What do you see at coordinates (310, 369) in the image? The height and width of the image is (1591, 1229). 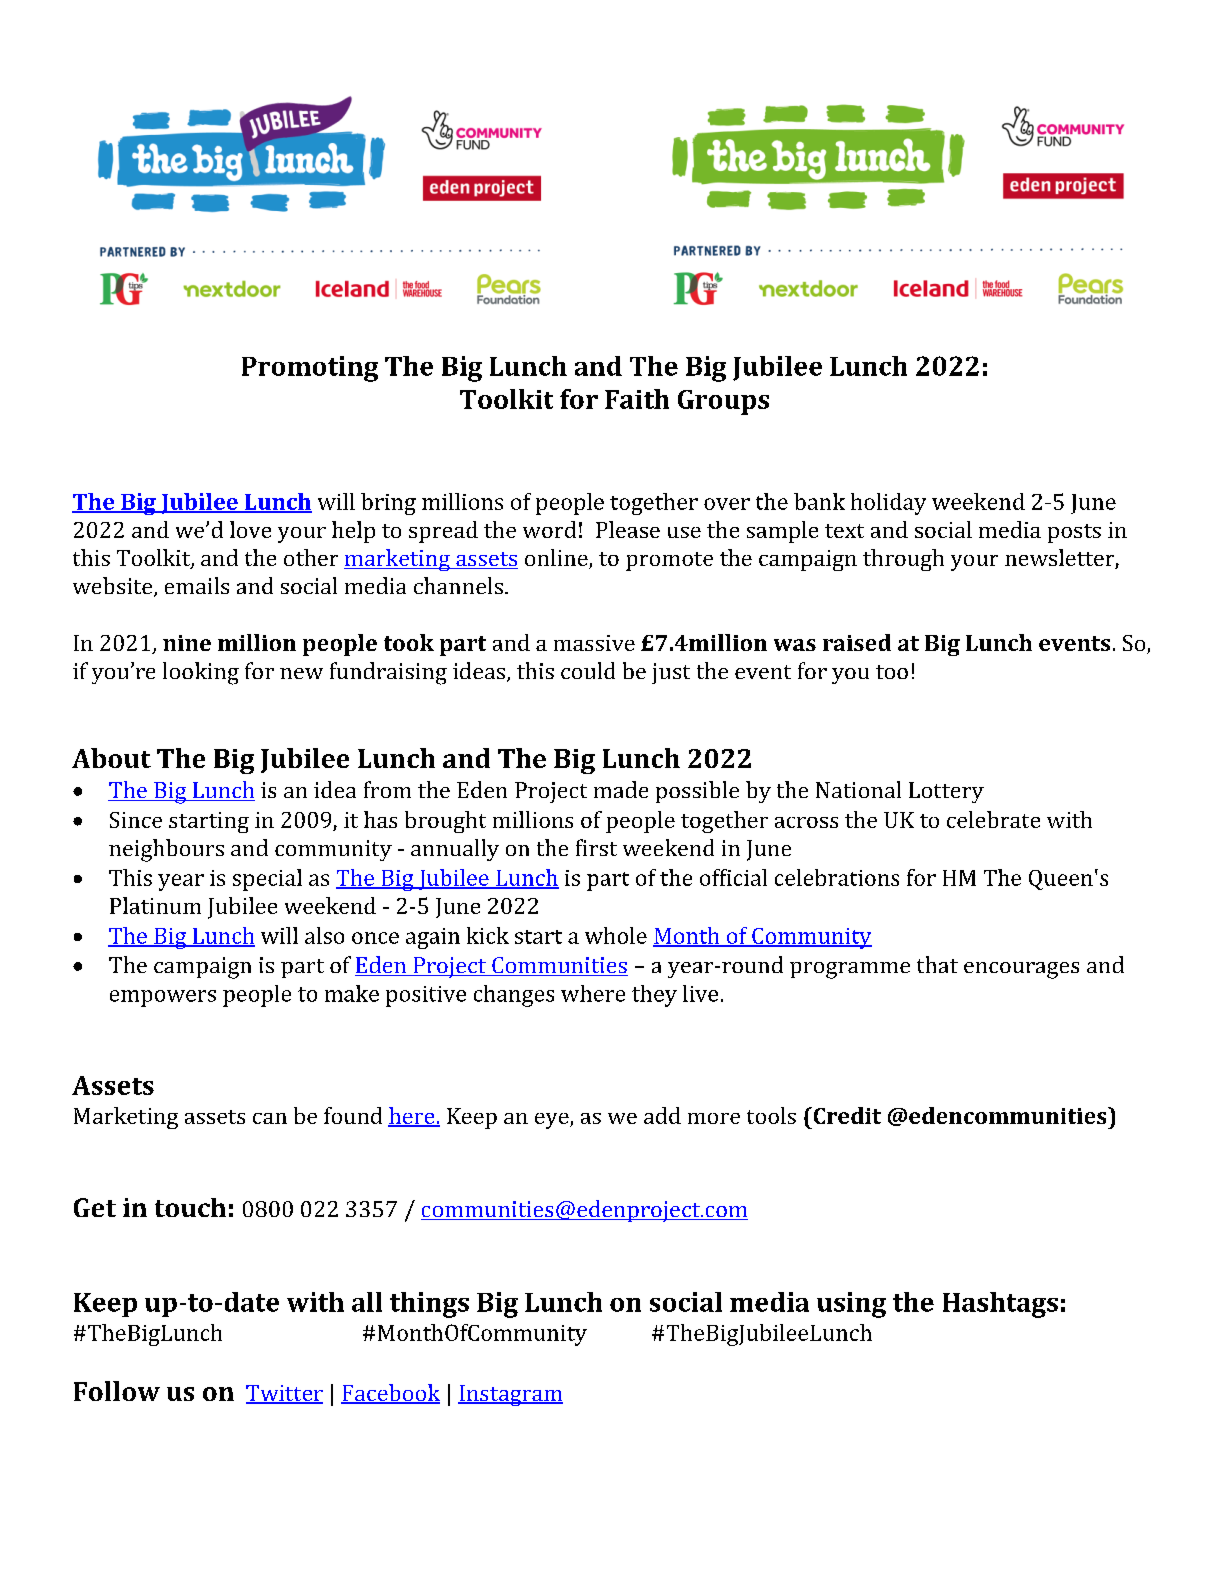 I see `Promoting` at bounding box center [310, 369].
